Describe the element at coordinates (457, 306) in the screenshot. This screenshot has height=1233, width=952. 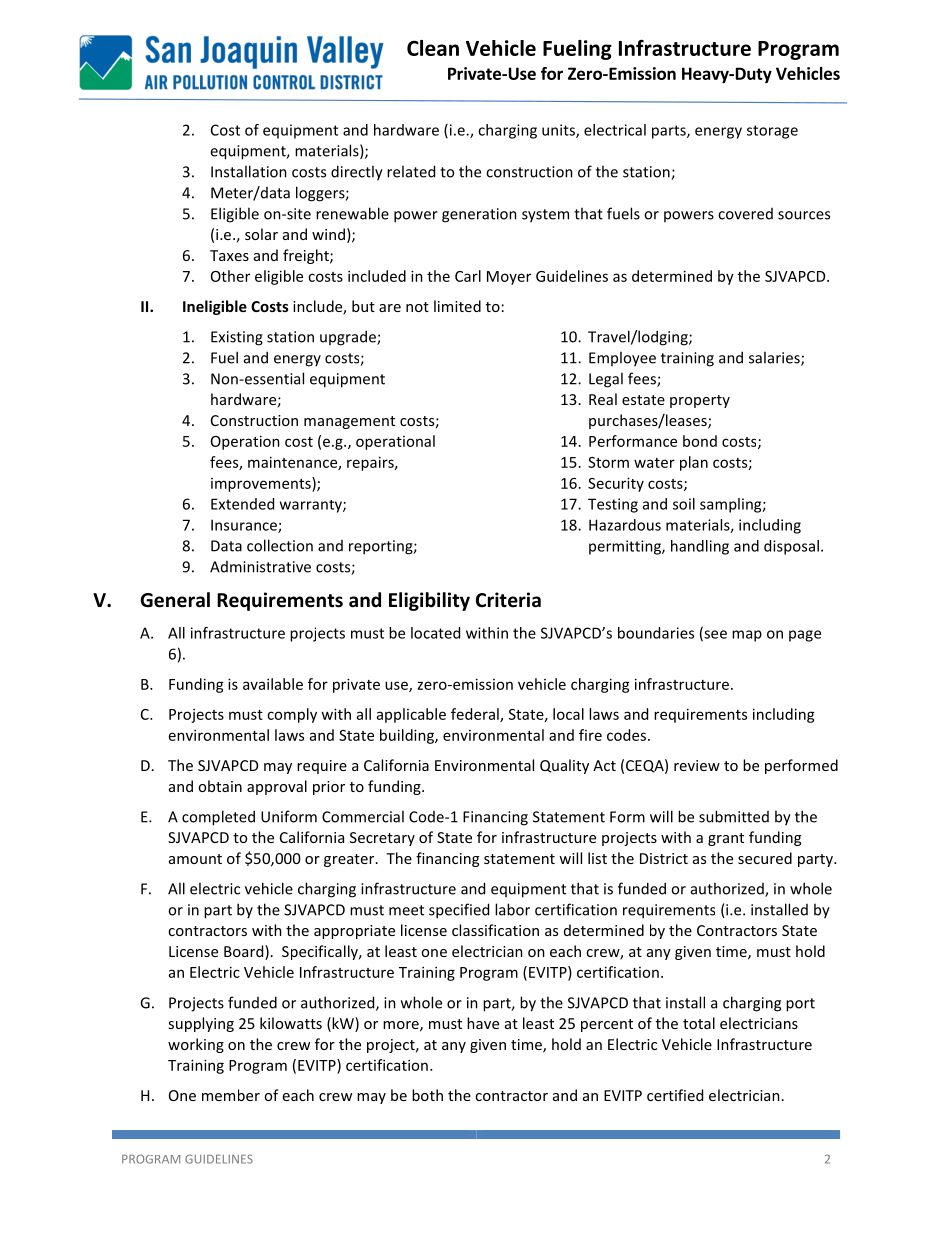
I see `limited` at that location.
